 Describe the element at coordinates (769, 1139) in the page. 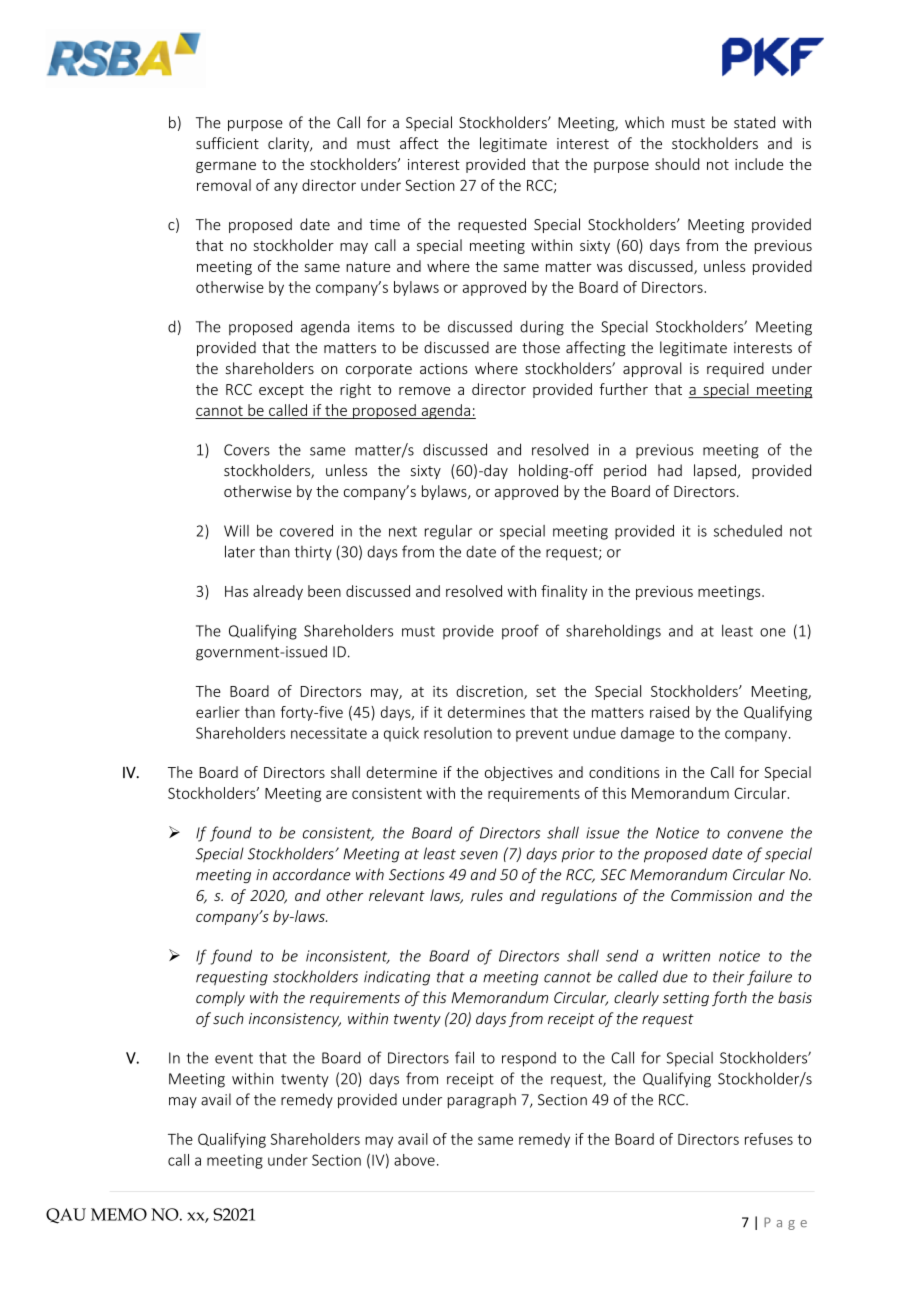

I see `refuses` at that location.
